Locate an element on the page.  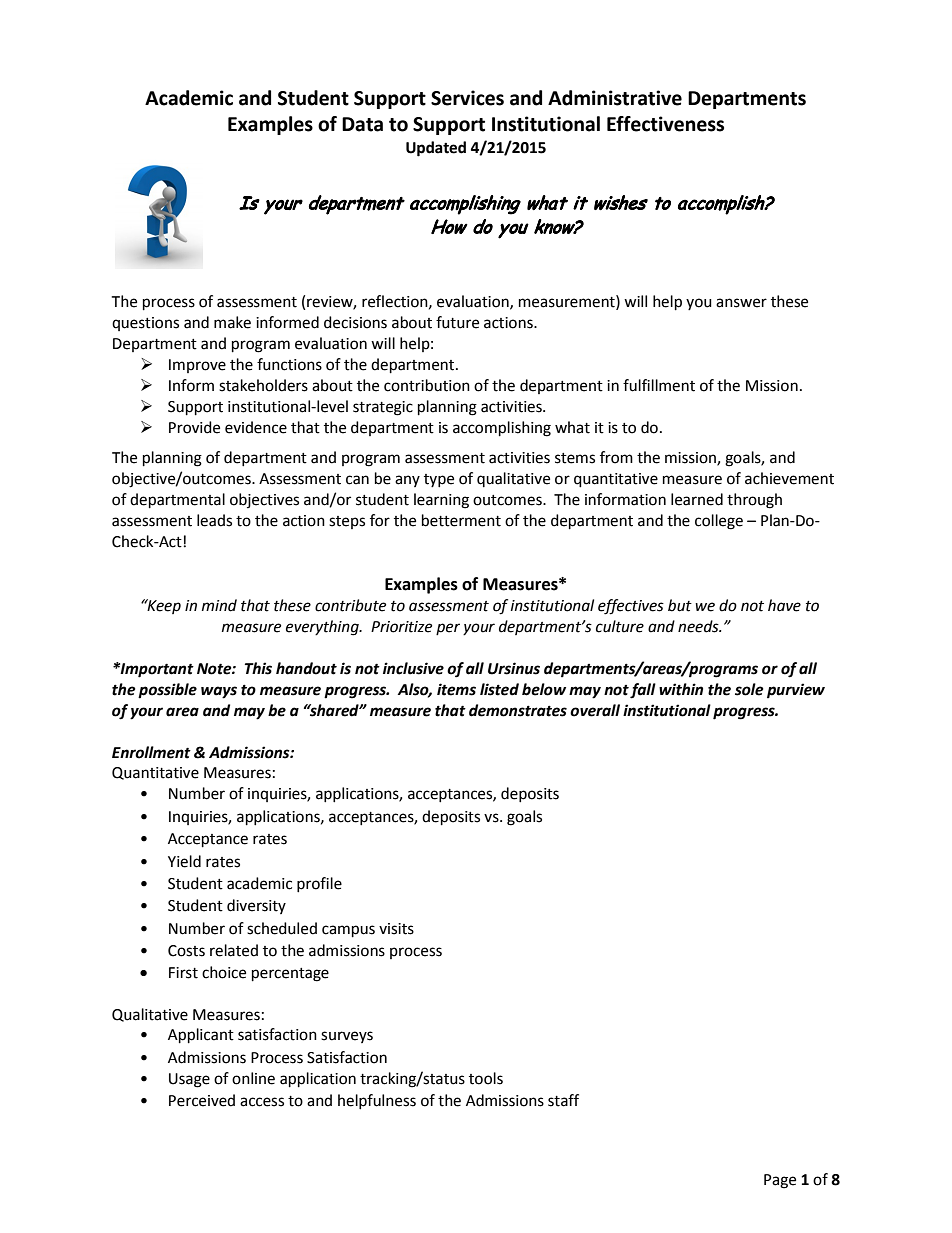
Perceived is located at coordinates (202, 1100).
